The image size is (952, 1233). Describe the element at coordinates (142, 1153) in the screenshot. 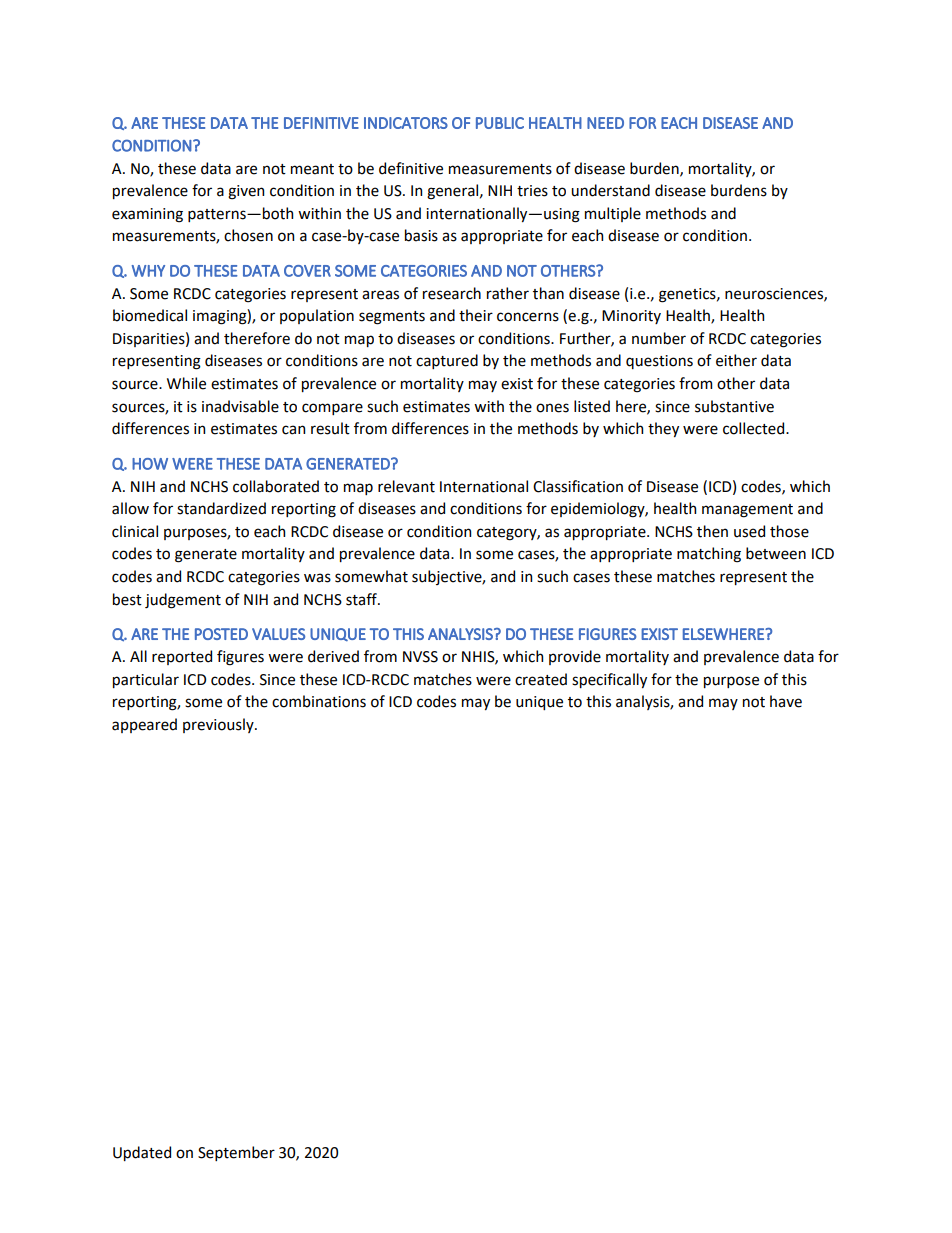

I see `Updated` at that location.
